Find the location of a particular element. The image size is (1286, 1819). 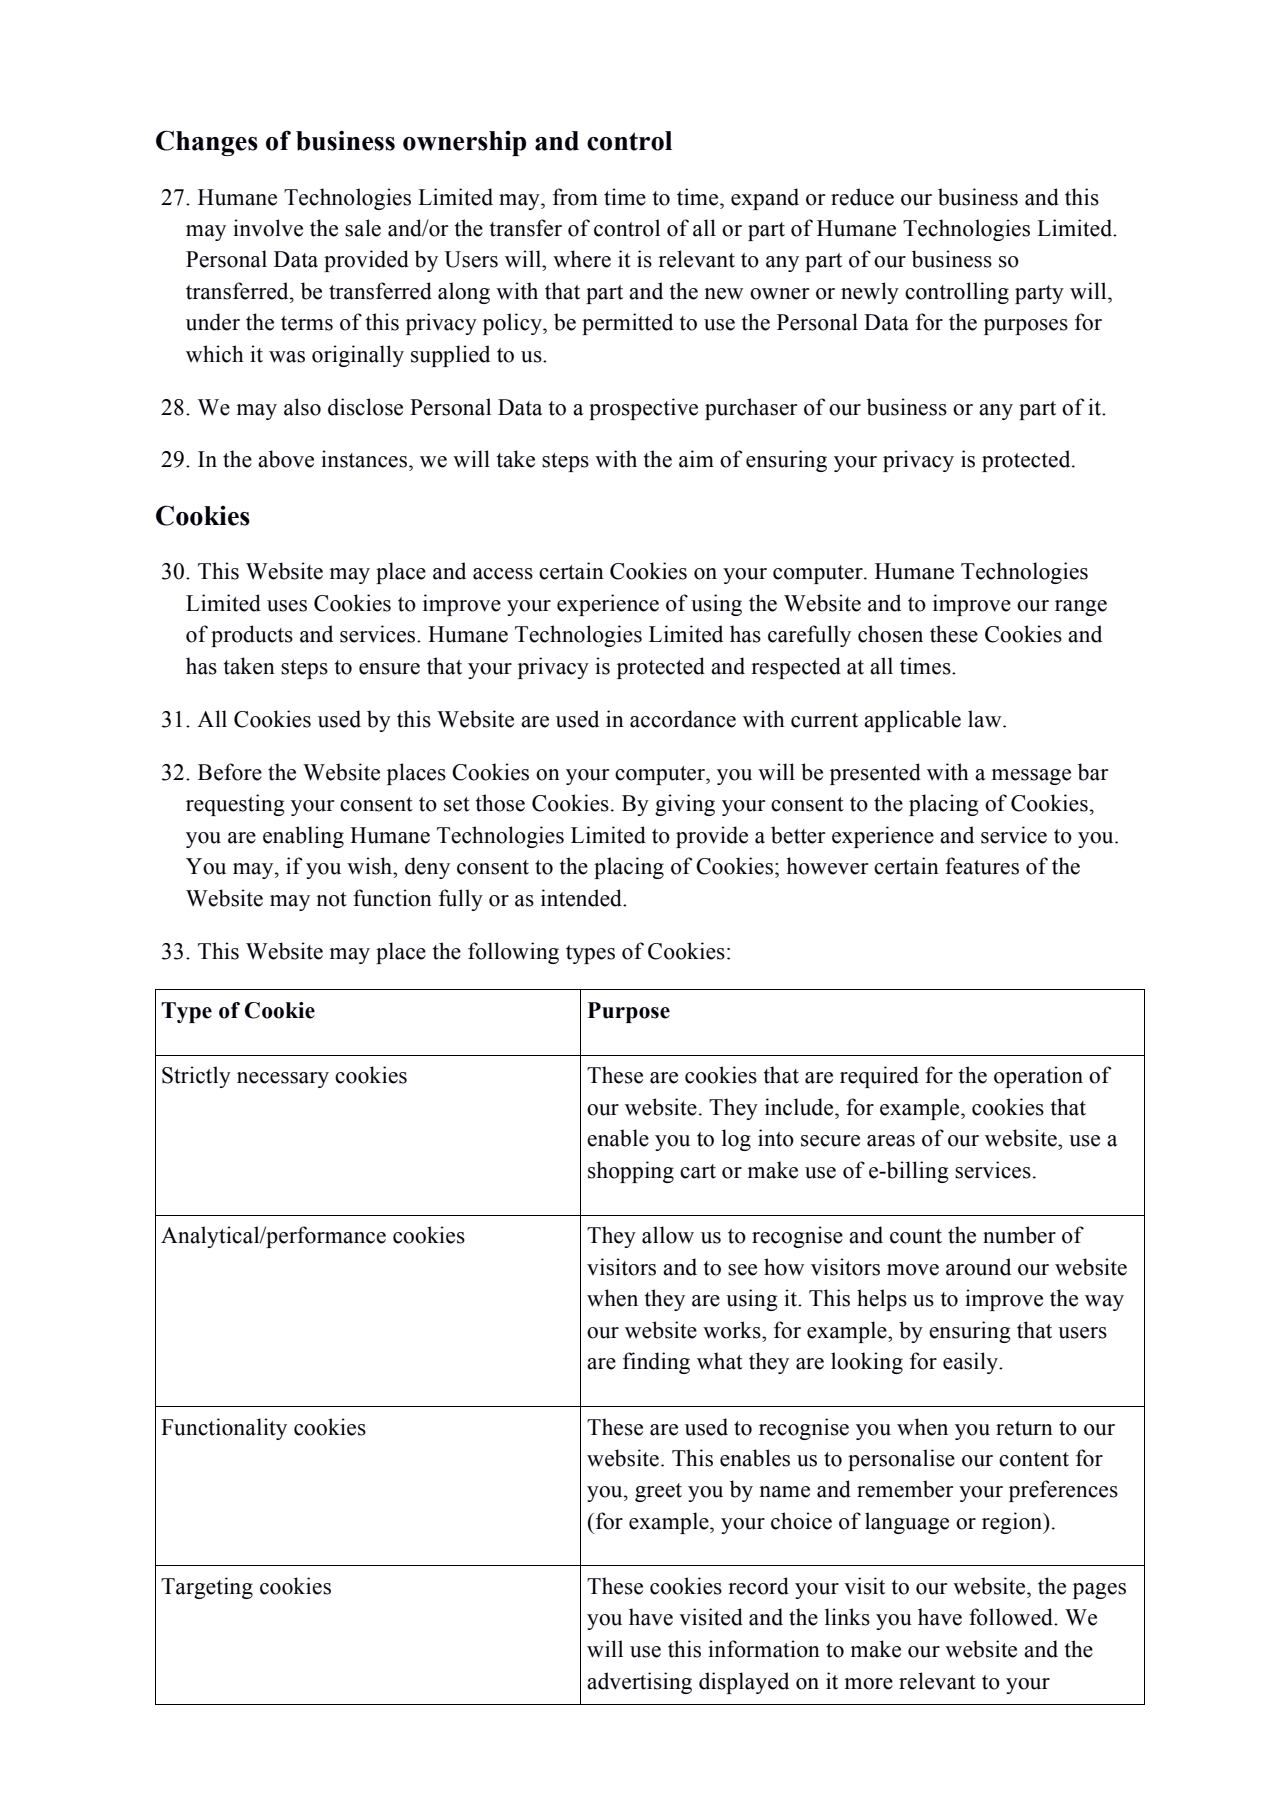

followed is located at coordinates (1012, 1617).
